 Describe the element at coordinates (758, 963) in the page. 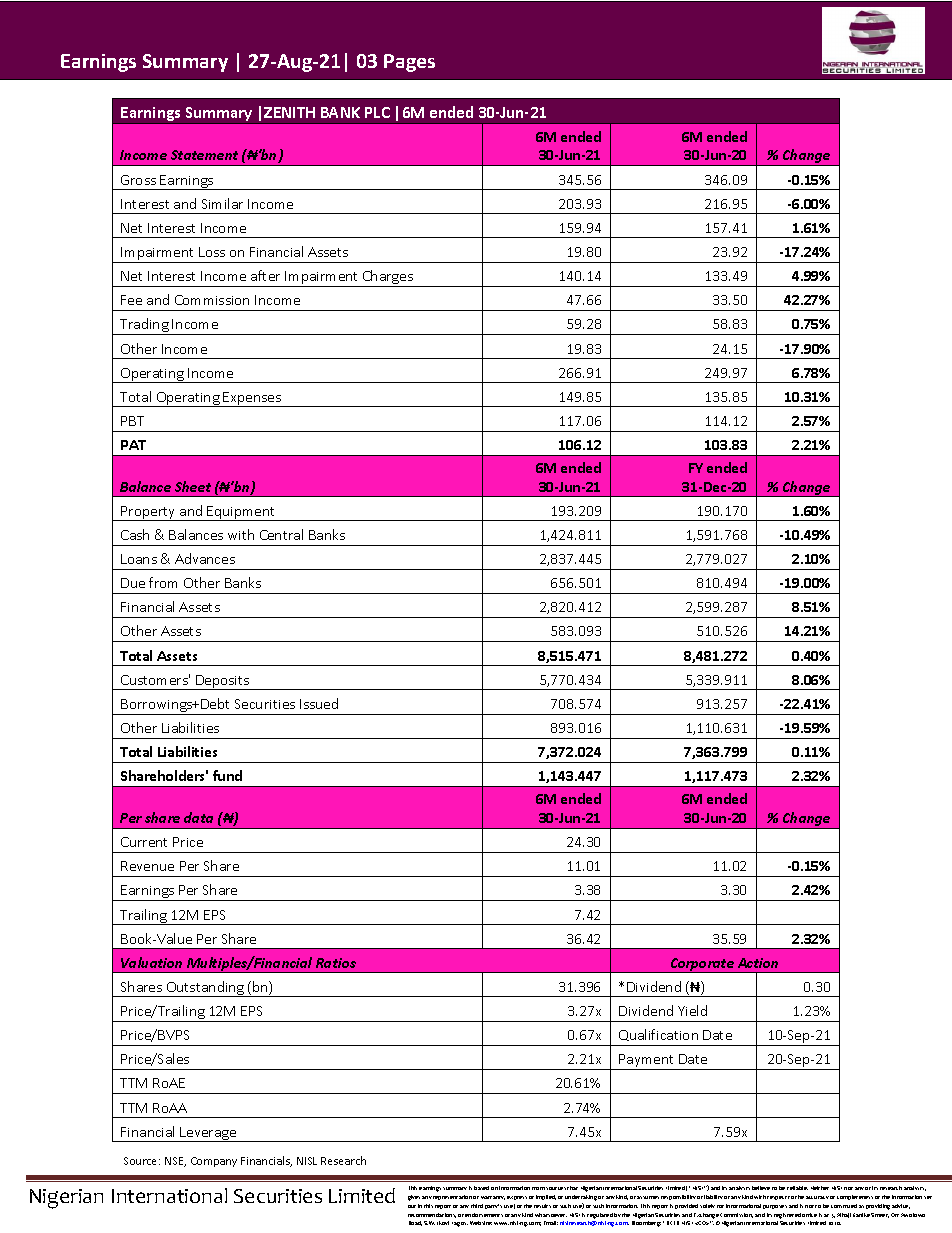

I see `Action` at that location.
